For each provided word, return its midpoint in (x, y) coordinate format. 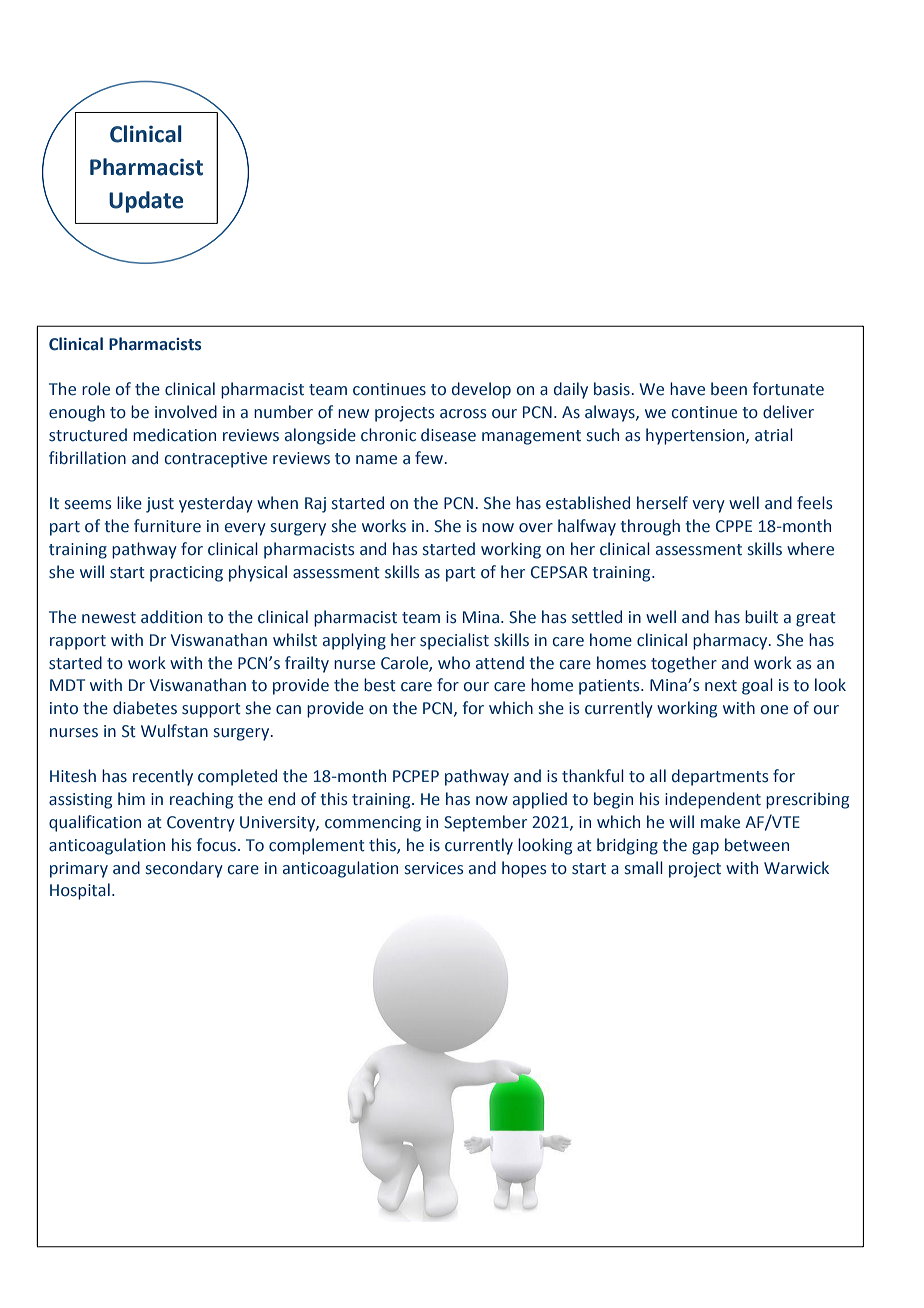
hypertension (696, 436)
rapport (78, 642)
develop (481, 390)
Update (146, 202)
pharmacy (731, 641)
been (729, 389)
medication (174, 435)
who (454, 663)
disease (448, 435)
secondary (184, 869)
